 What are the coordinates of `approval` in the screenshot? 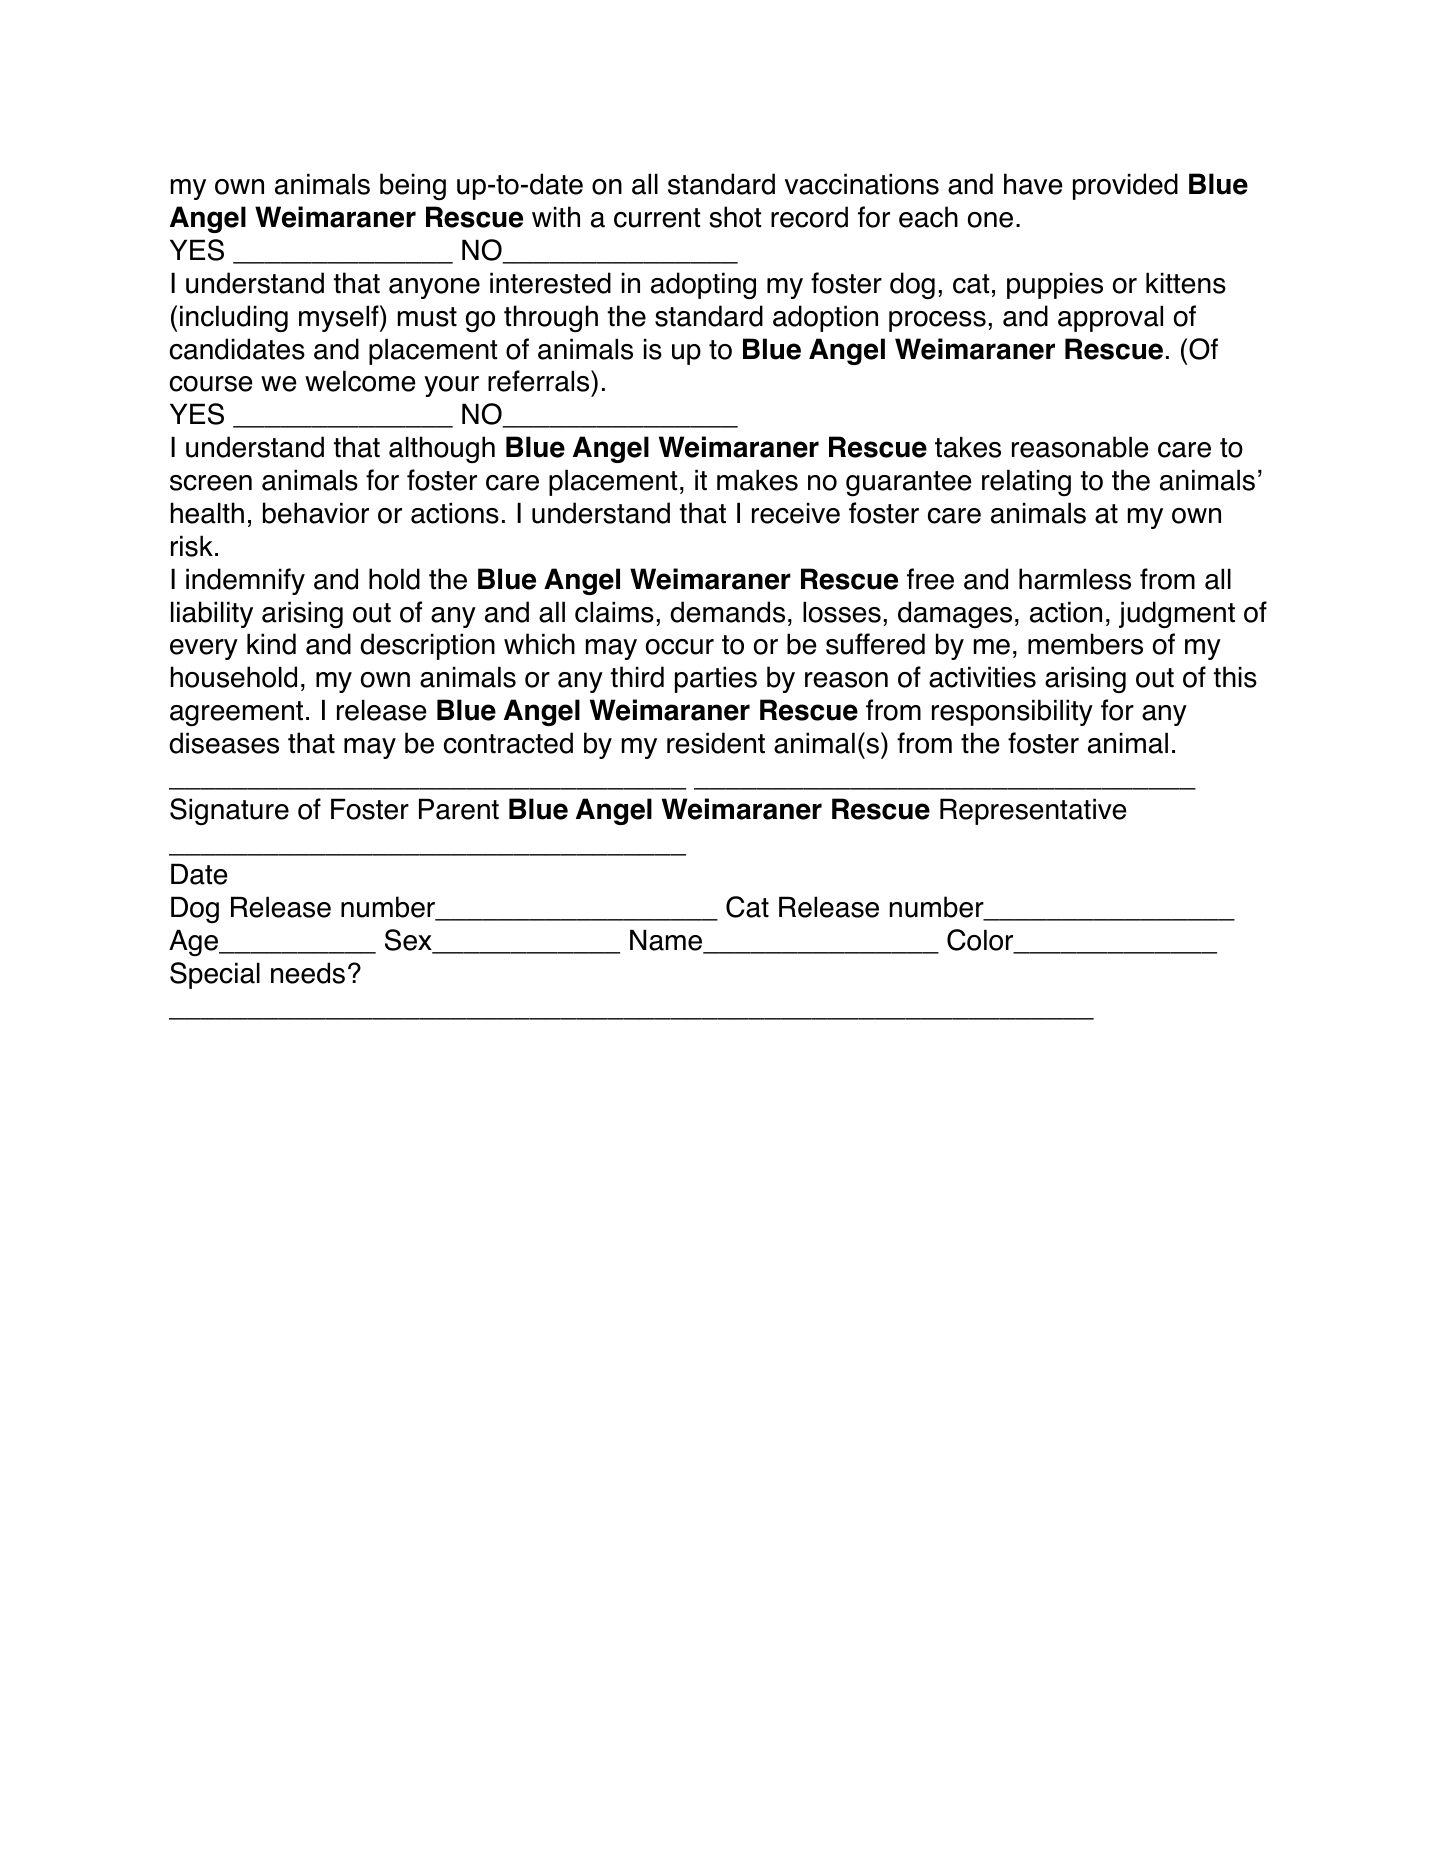 It's located at (1110, 318).
